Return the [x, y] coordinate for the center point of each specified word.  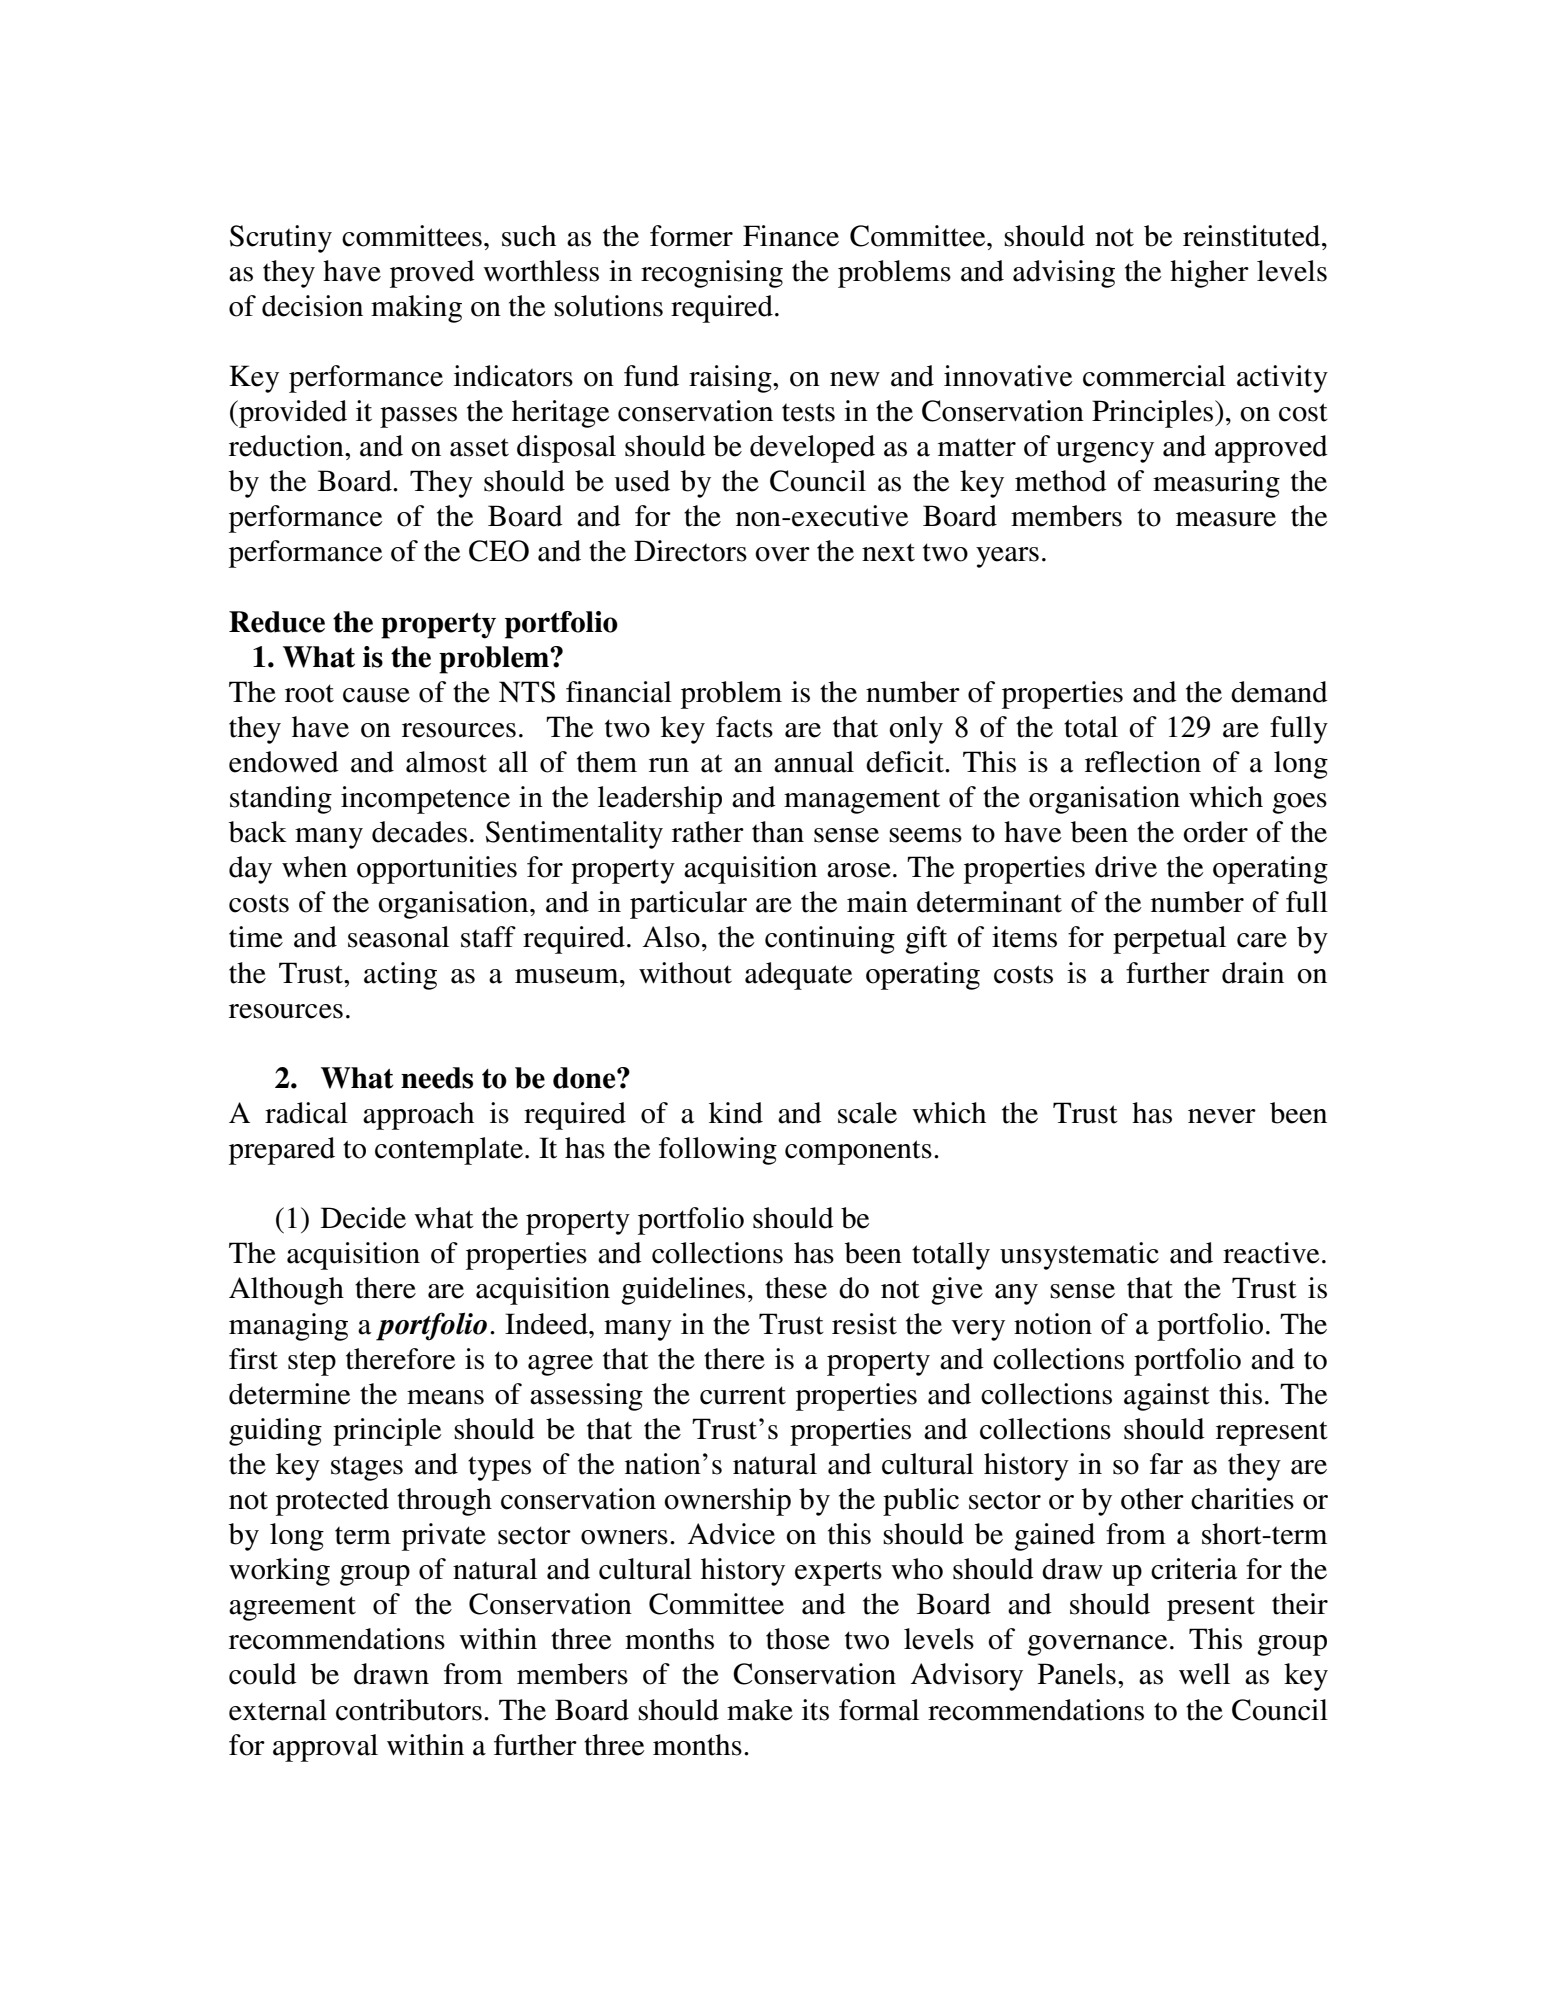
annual [814, 762]
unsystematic [1079, 1256]
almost [446, 762]
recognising [712, 274]
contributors [409, 1710]
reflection [1143, 762]
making [416, 309]
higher [1209, 274]
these [796, 1288]
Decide [363, 1218]
